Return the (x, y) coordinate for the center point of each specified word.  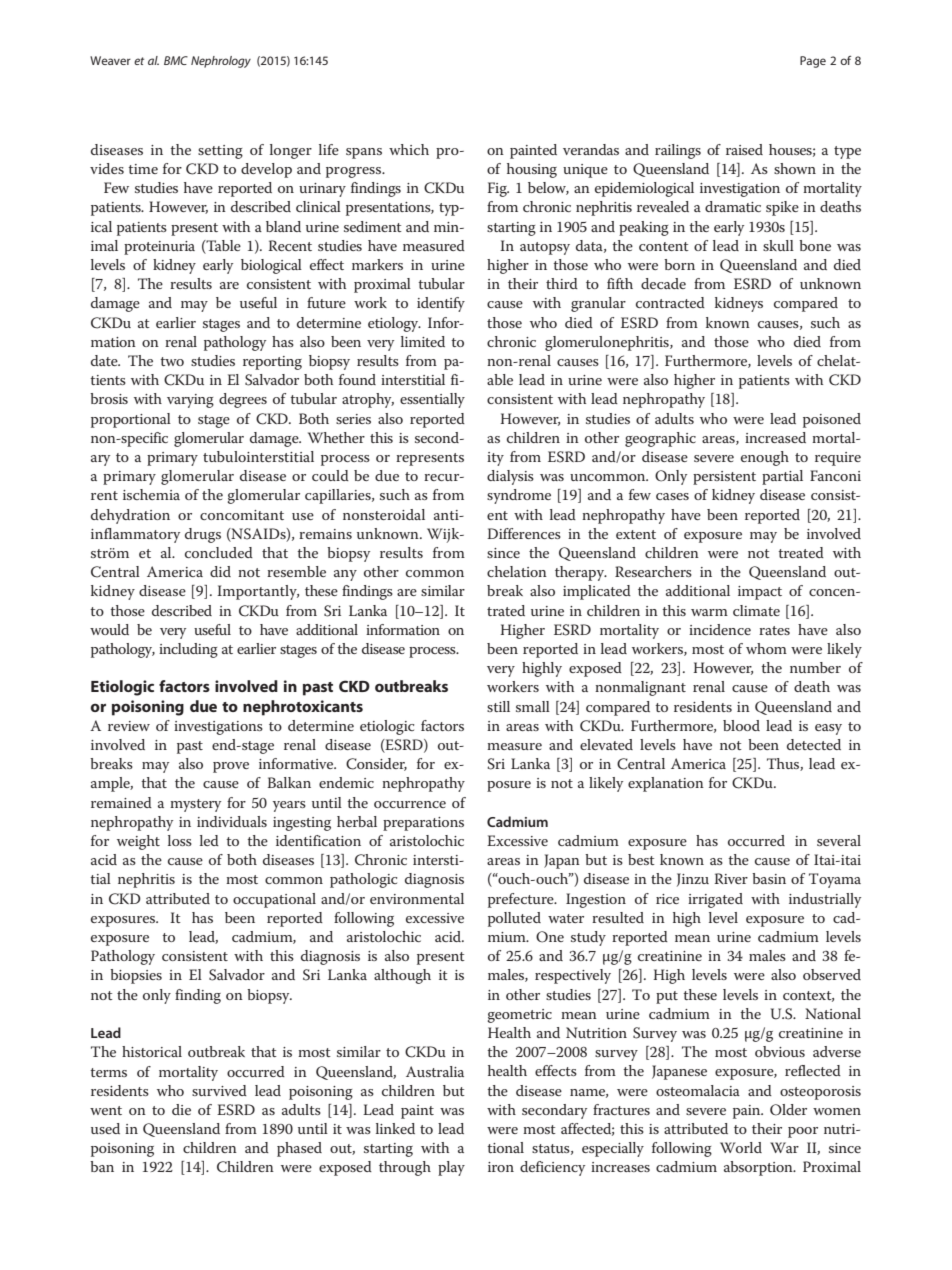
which (409, 149)
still (498, 706)
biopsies (136, 976)
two (172, 361)
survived (219, 1090)
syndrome (519, 496)
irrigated (715, 900)
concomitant (242, 515)
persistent (724, 478)
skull (778, 245)
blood (741, 725)
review (129, 726)
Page (813, 62)
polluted (514, 919)
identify (441, 304)
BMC (176, 60)
